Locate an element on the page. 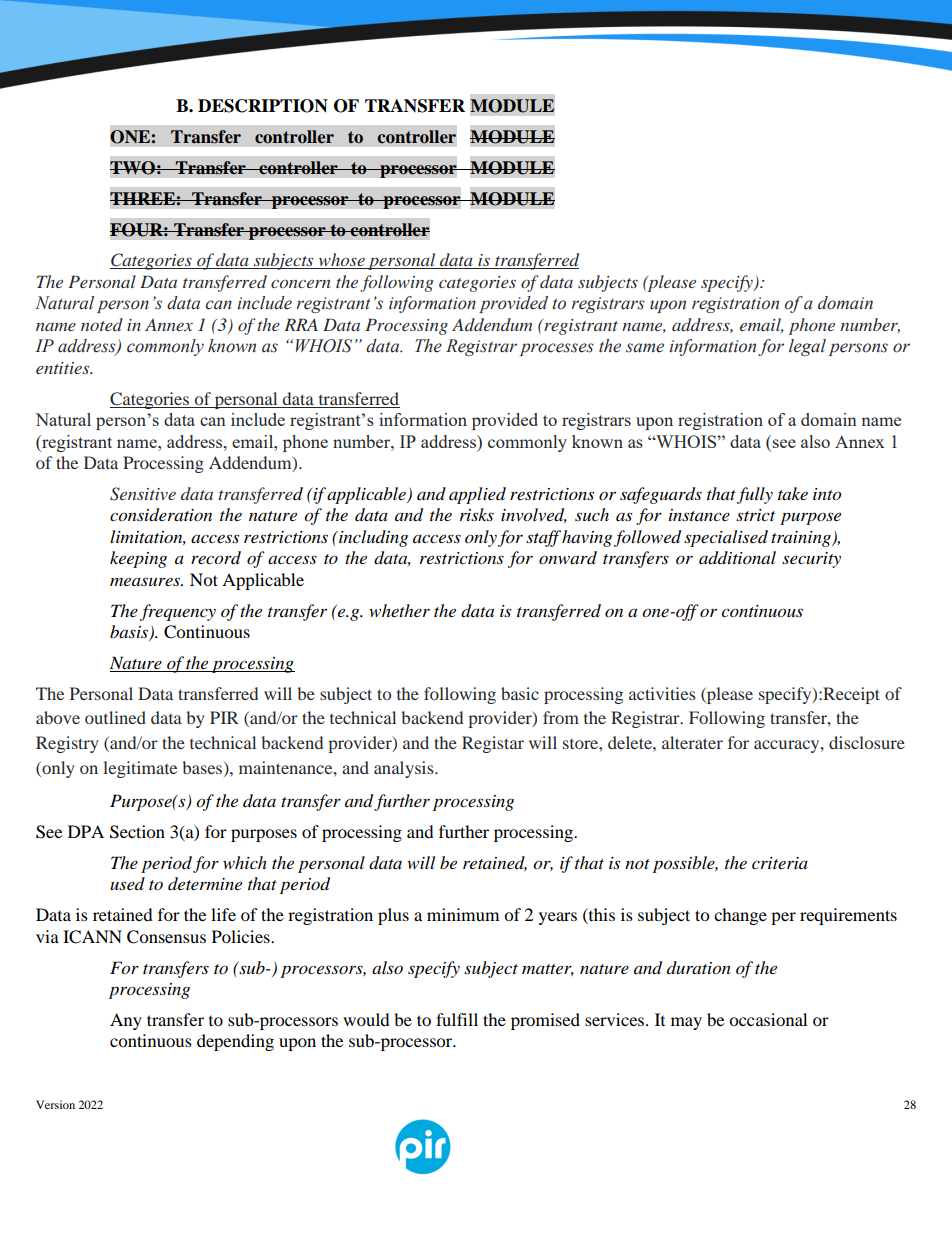 This page has height=1233, width=952. minimum is located at coordinates (463, 914).
